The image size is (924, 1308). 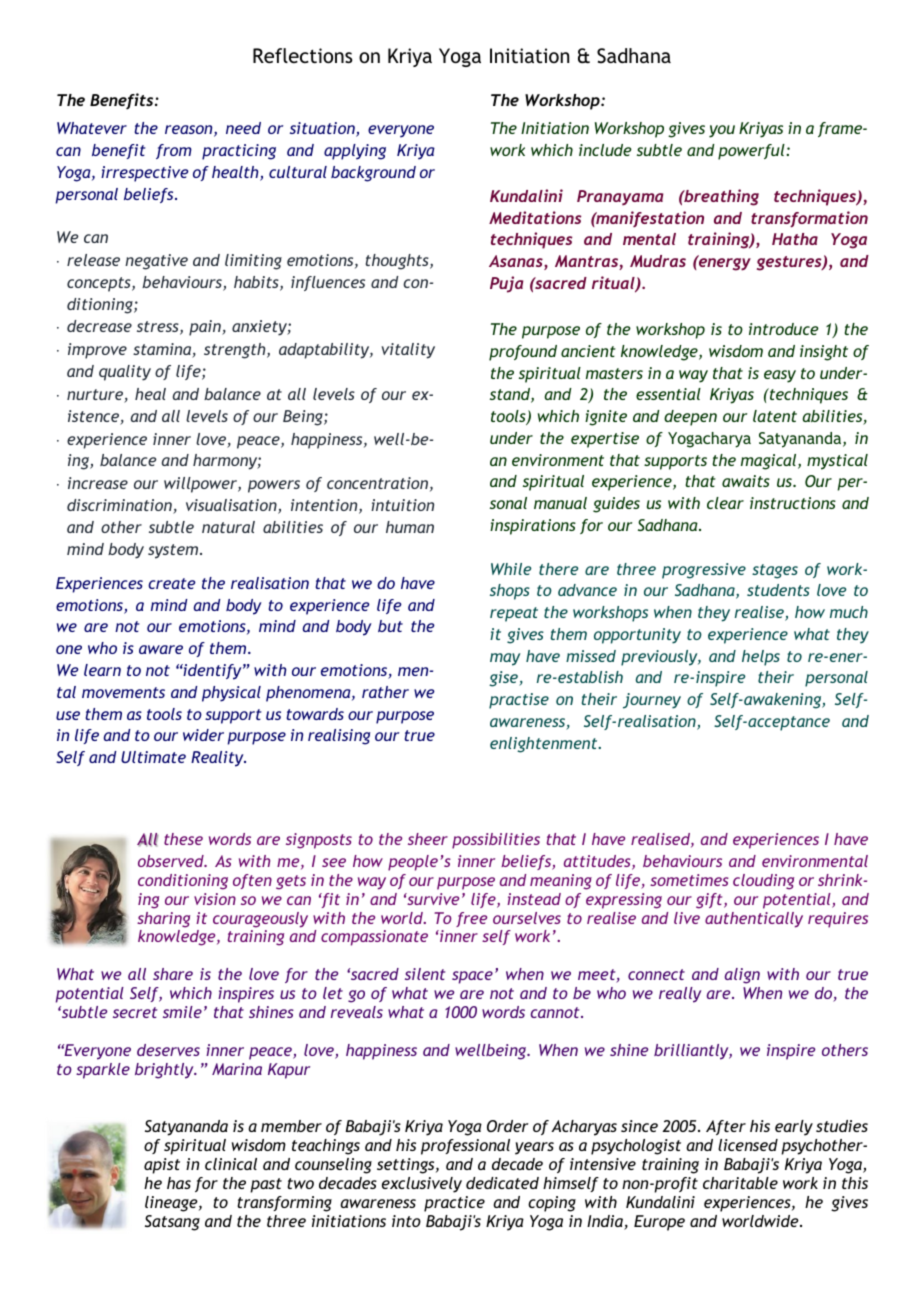 I want to click on from, so click(x=174, y=151).
